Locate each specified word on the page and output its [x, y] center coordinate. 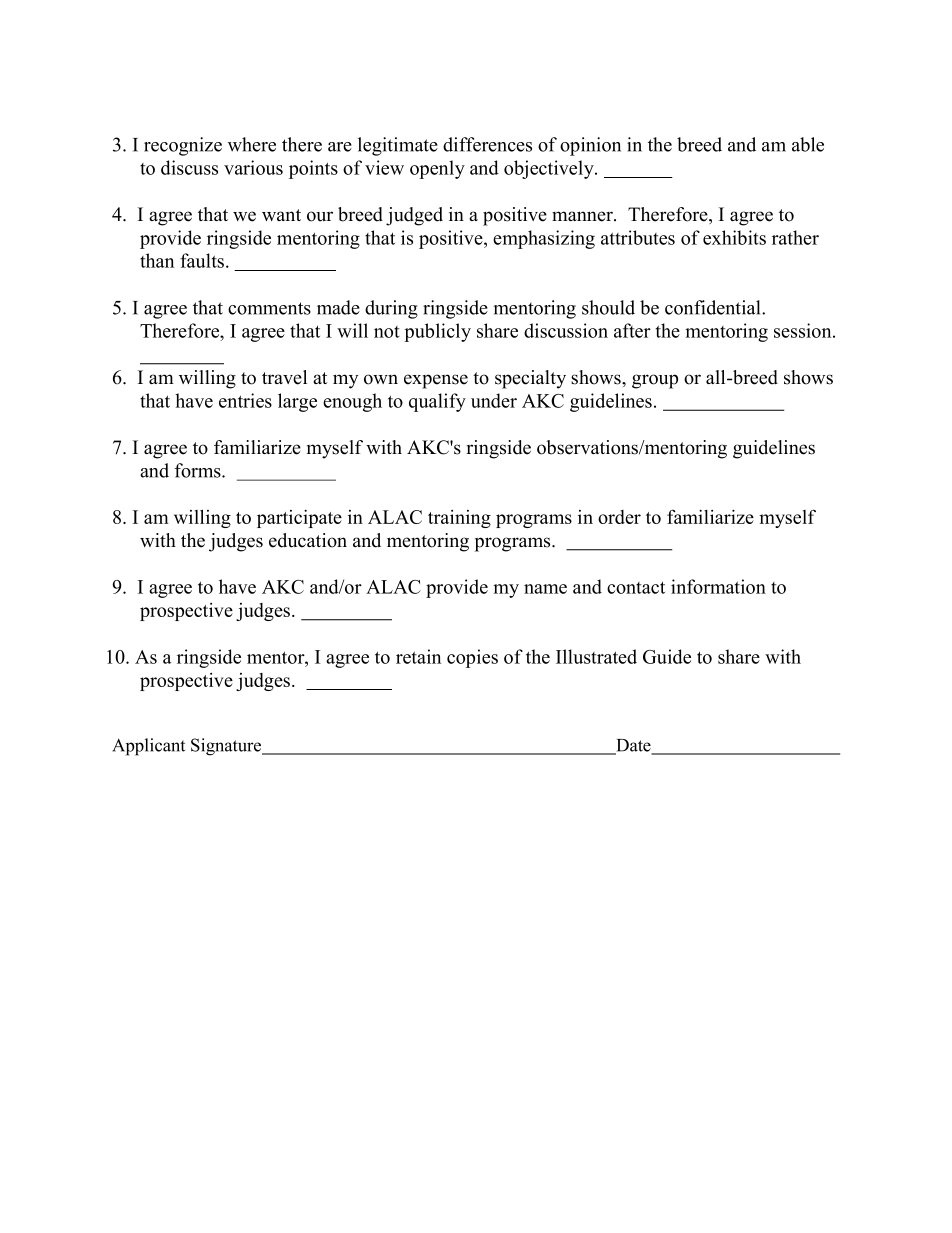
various [253, 167]
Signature [227, 747]
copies [472, 658]
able [808, 144]
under [494, 400]
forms [199, 470]
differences [487, 144]
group [655, 381]
